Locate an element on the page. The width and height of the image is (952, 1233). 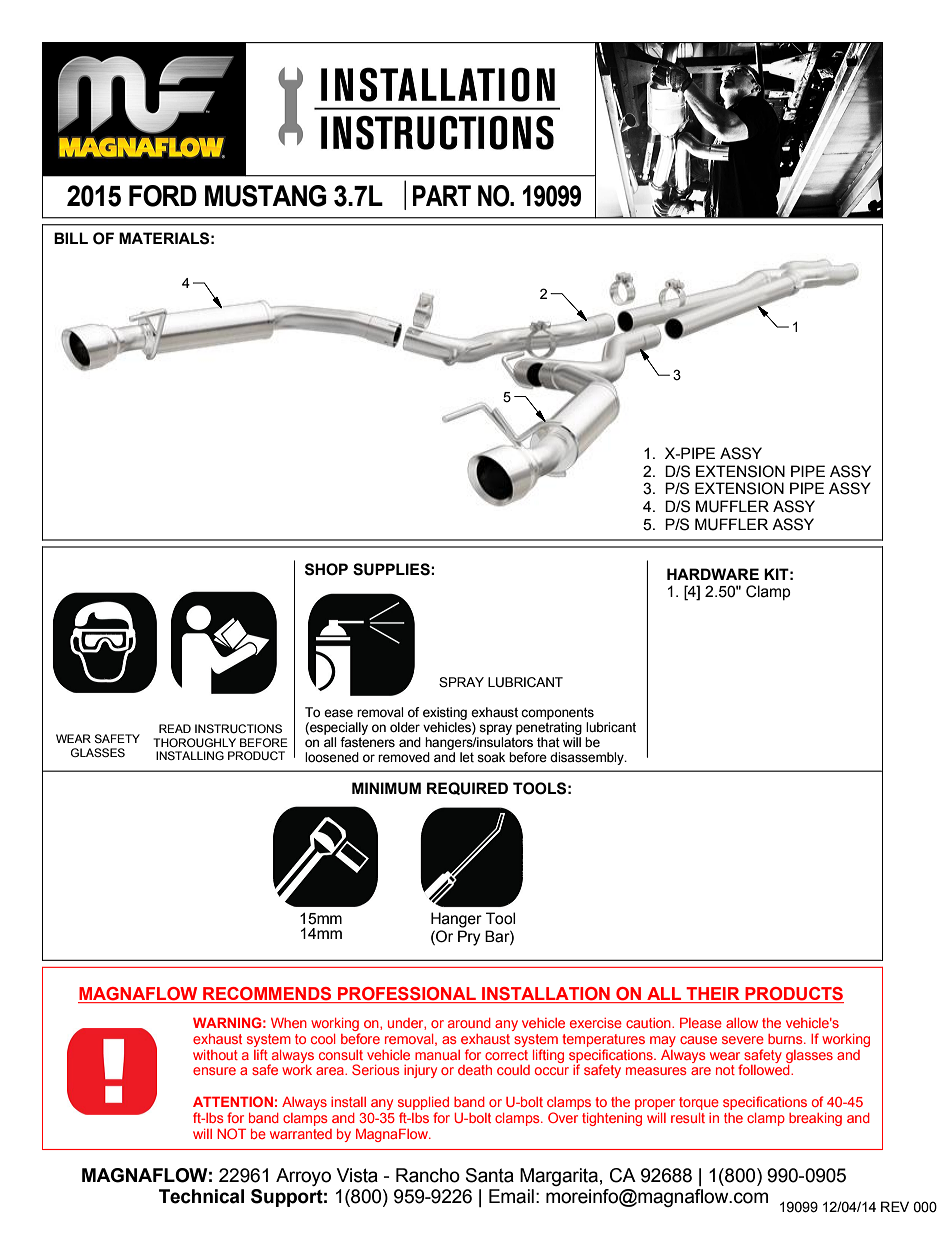
breaking is located at coordinates (815, 1119).
